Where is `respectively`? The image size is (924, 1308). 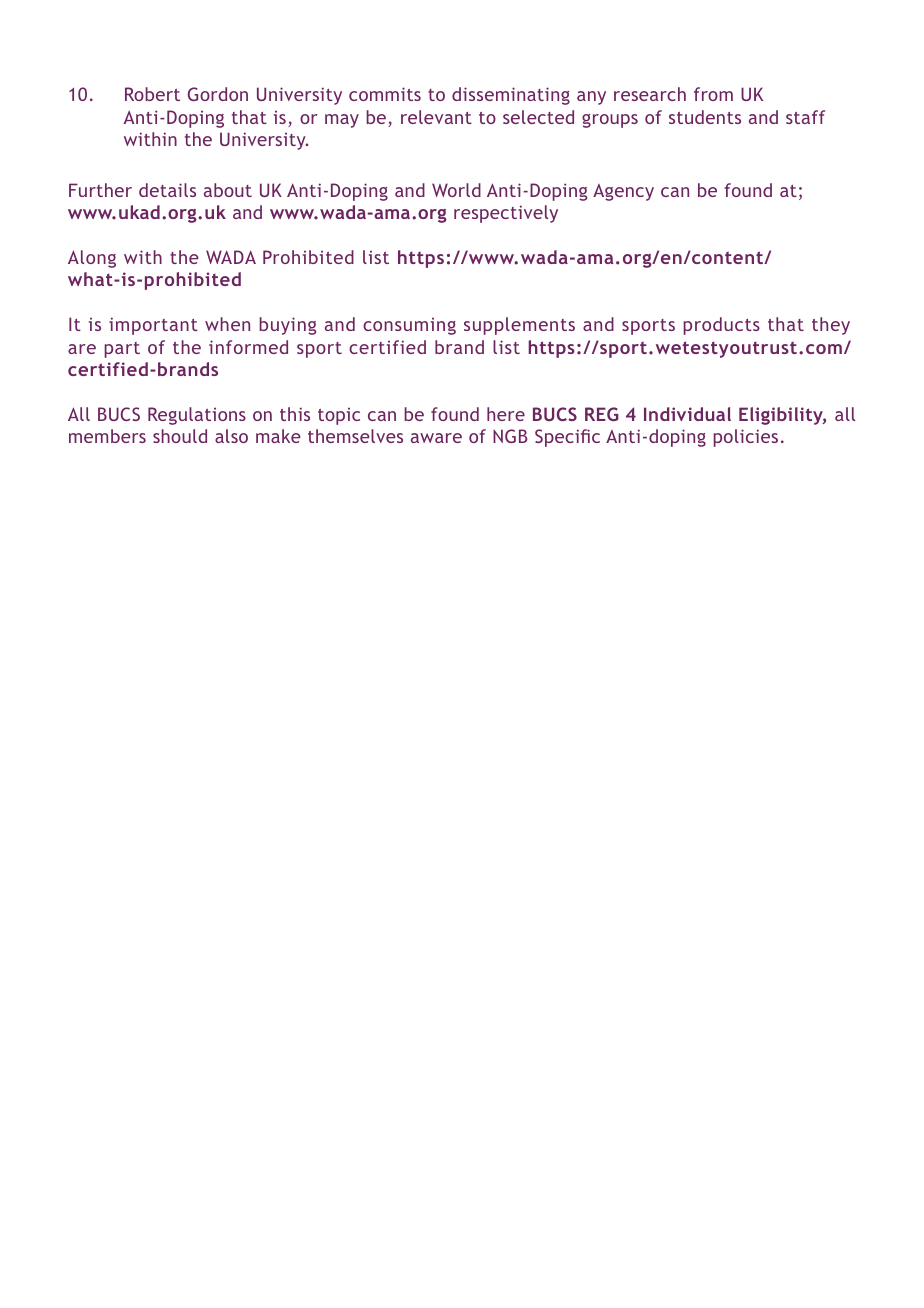 respectively is located at coordinates (506, 214).
